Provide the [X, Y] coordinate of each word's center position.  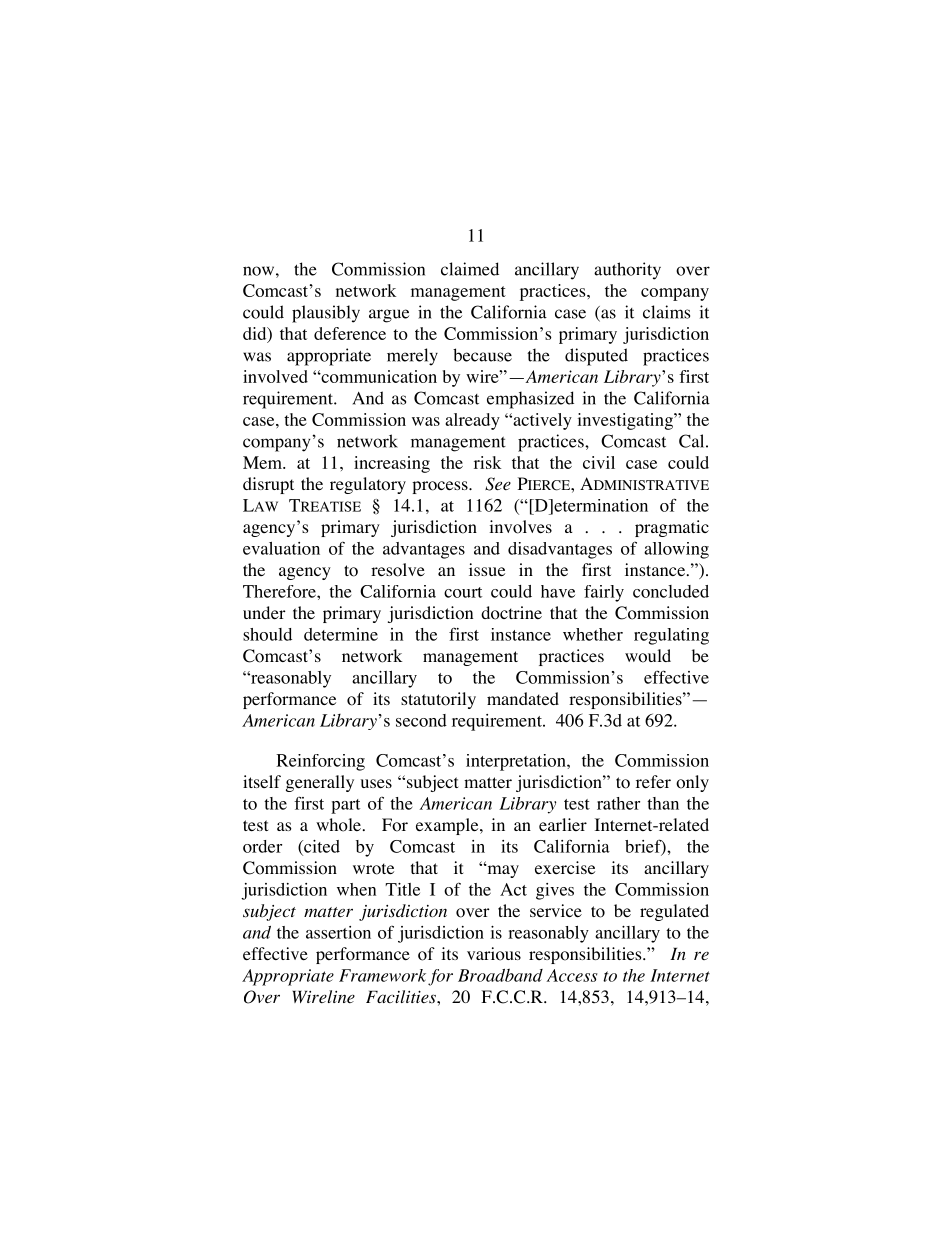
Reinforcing [320, 762]
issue [487, 569]
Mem [263, 462]
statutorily [438, 700]
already [472, 421]
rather [618, 803]
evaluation [281, 548]
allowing [676, 550]
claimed [470, 269]
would [648, 656]
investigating [626, 421]
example [448, 826]
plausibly [326, 314]
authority [627, 271]
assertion [338, 932]
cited [321, 847]
